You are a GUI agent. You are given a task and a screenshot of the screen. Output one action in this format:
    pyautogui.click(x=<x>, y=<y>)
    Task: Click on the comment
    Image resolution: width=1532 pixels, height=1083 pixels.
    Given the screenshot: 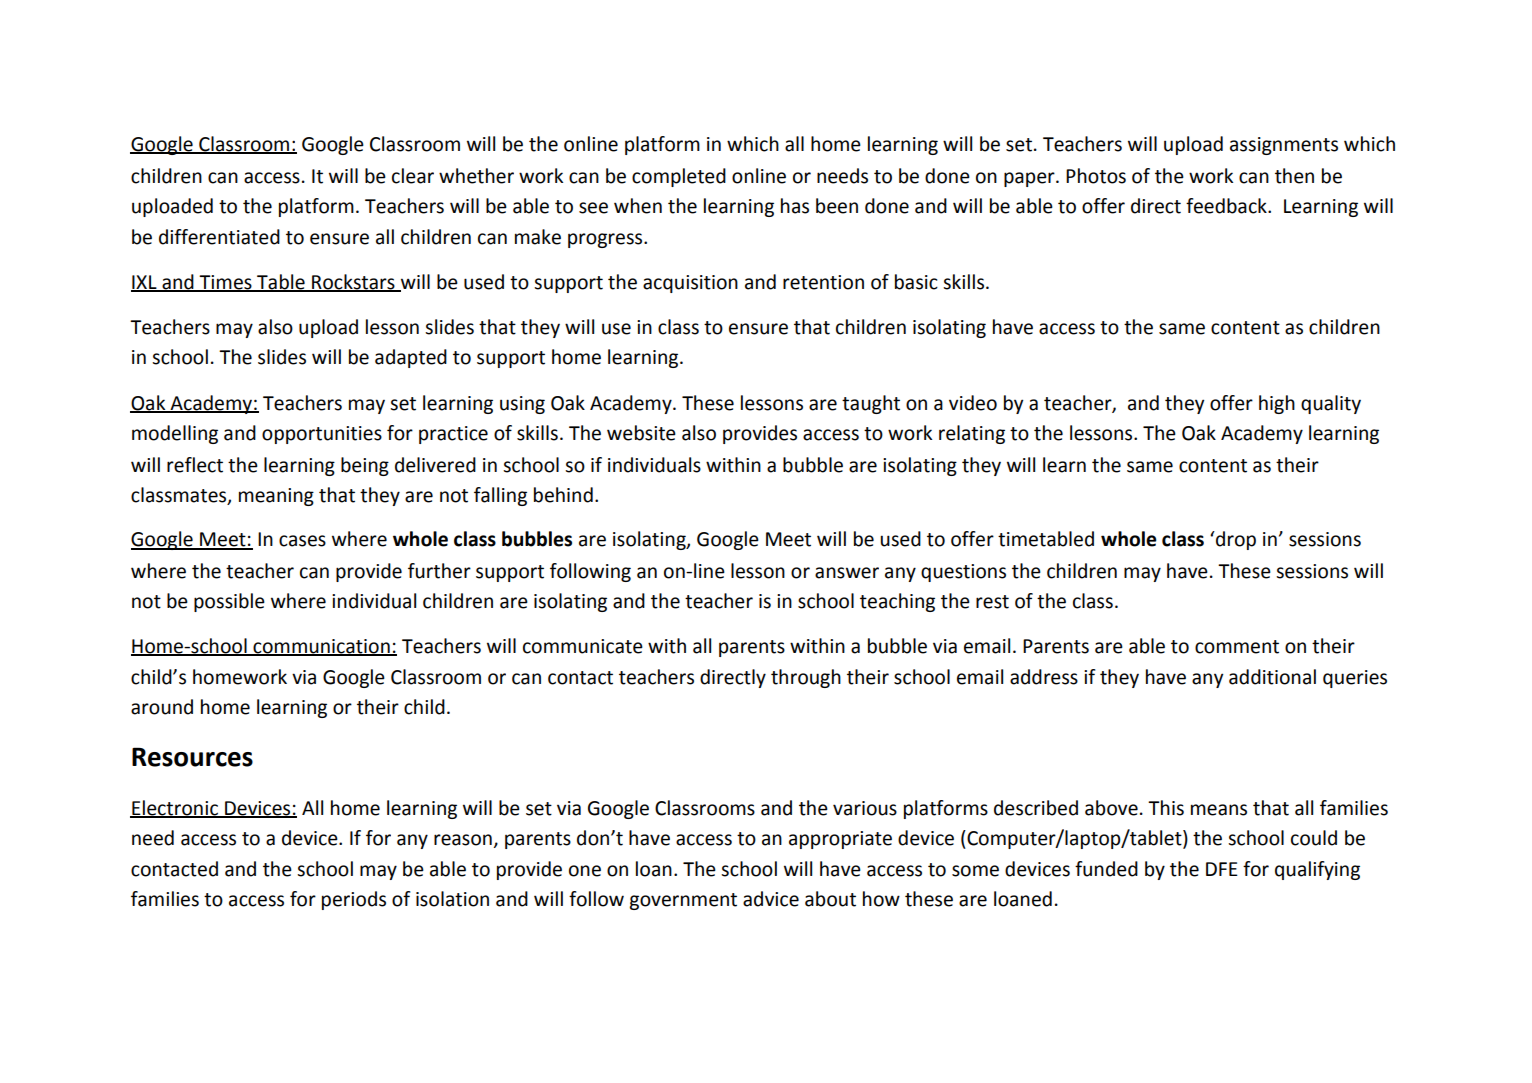 What is the action you would take?
    pyautogui.click(x=1237, y=647)
